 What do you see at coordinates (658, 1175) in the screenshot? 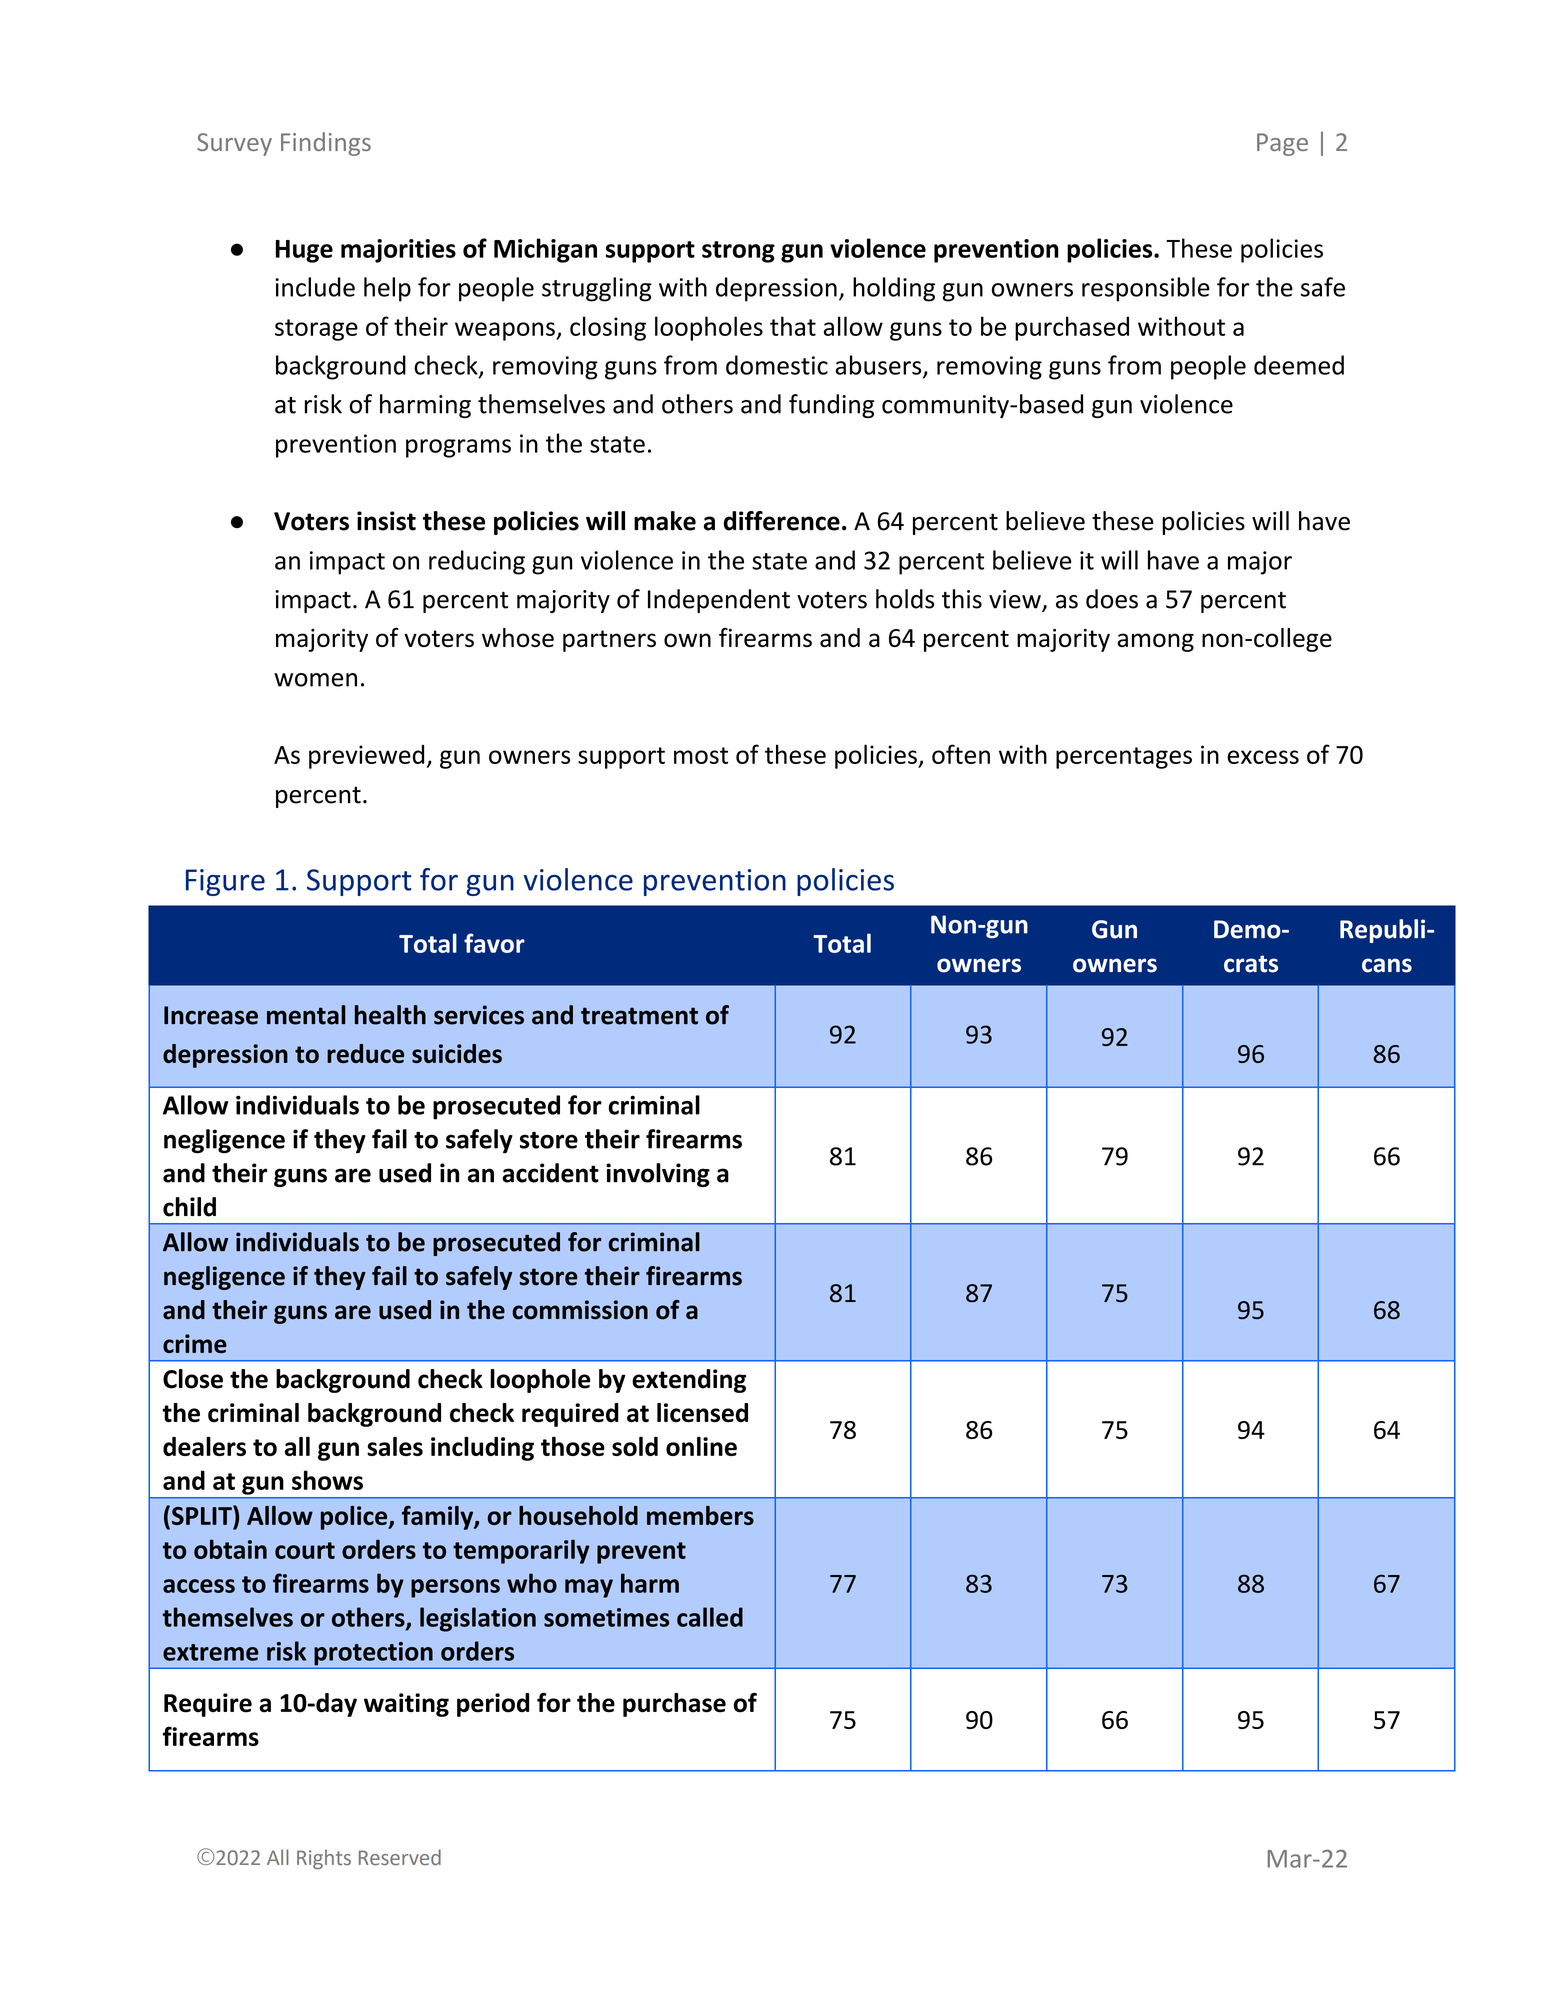
I see `involving` at bounding box center [658, 1175].
